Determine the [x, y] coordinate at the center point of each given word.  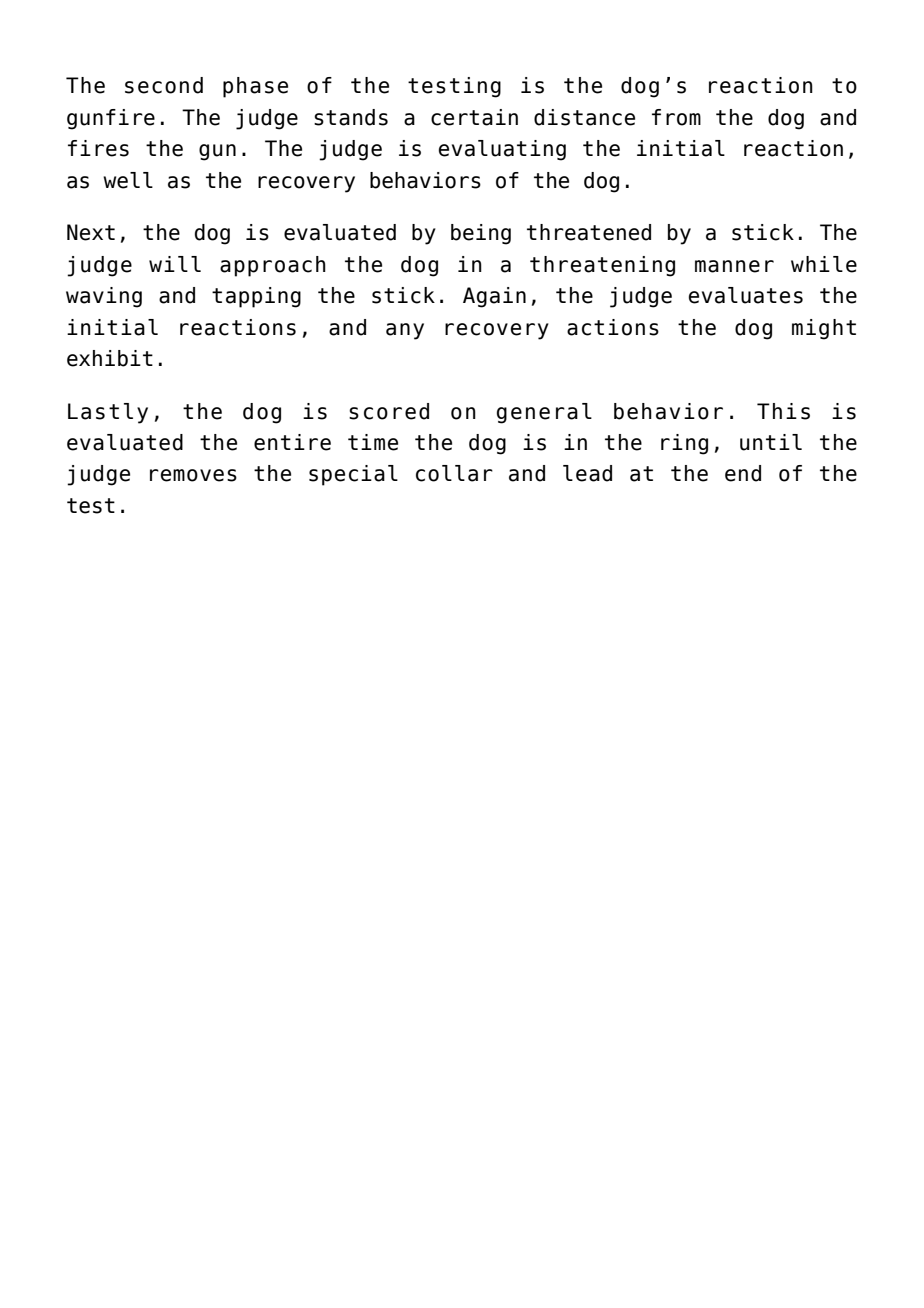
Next [91, 232]
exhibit [110, 358]
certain [474, 117]
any [405, 331]
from [676, 117]
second [164, 85]
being [481, 234]
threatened [589, 232]
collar [454, 473]
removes [193, 475]
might [824, 329]
